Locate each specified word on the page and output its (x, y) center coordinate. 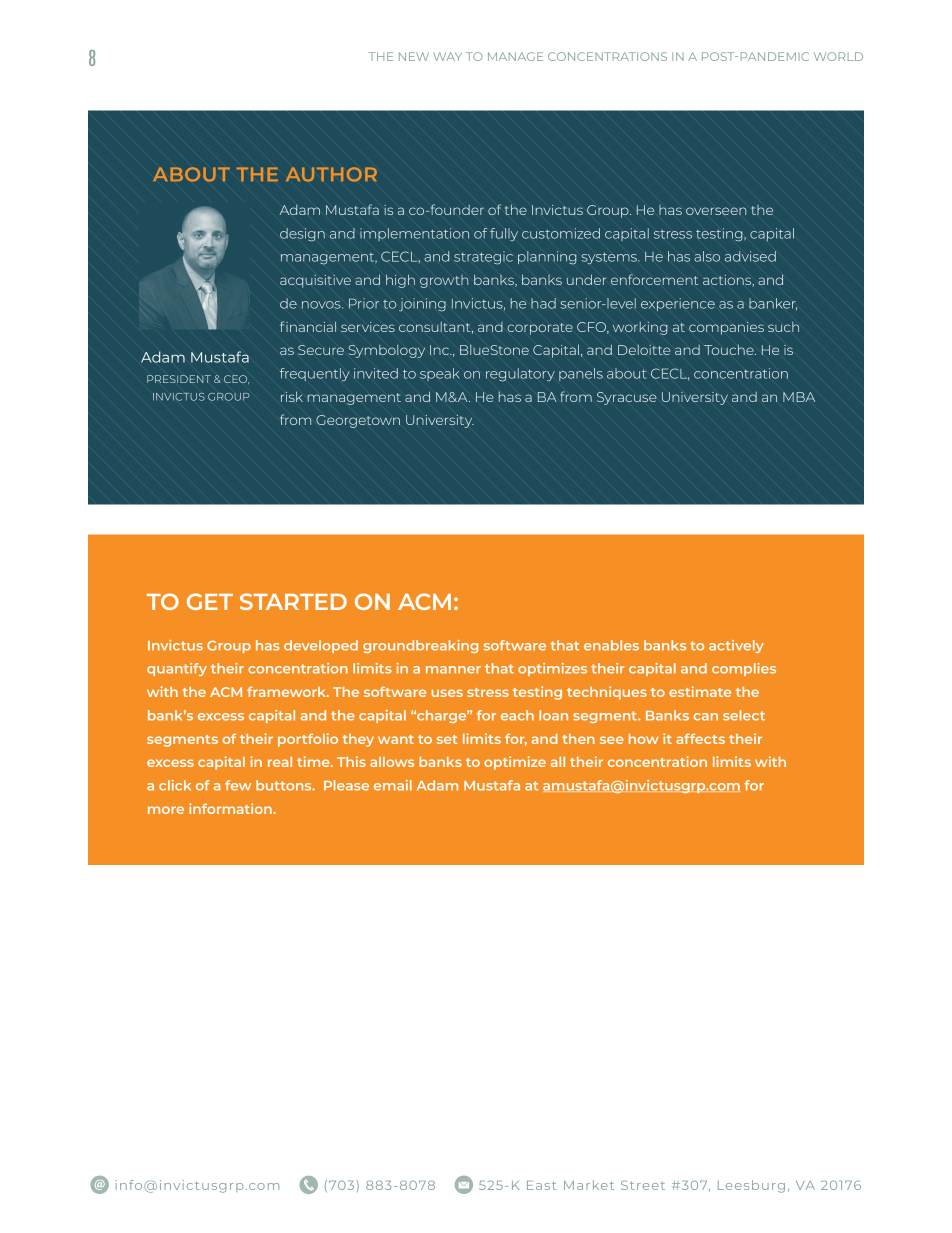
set (447, 739)
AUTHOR (331, 174)
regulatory (520, 375)
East (541, 1185)
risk (292, 396)
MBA (799, 397)
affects (700, 738)
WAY (448, 56)
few (238, 785)
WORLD (838, 56)
